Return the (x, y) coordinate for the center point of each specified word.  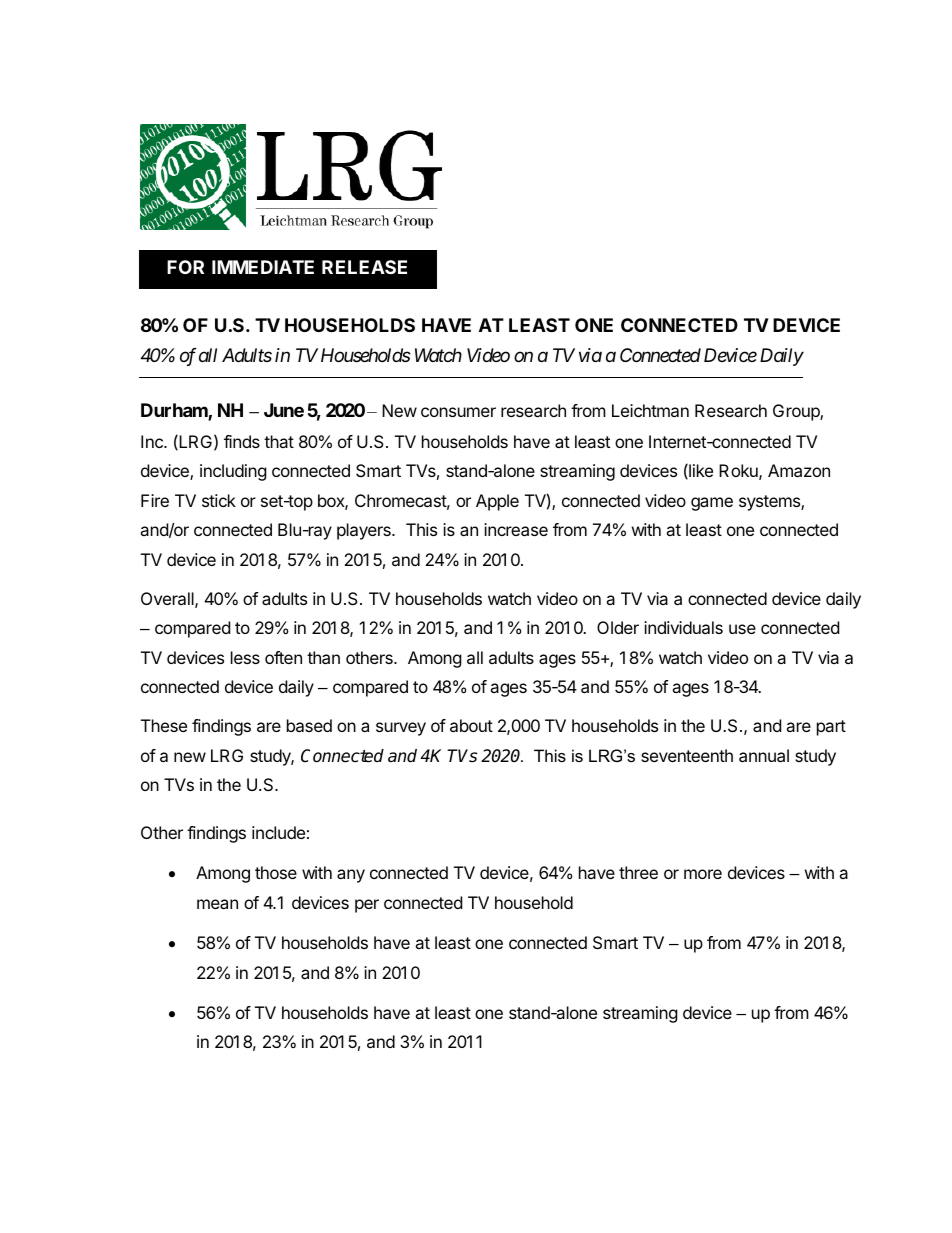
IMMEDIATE (263, 267)
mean (217, 904)
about (471, 725)
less (245, 657)
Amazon (799, 470)
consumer (458, 412)
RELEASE (364, 267)
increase (516, 529)
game (712, 504)
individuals (683, 627)
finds (242, 441)
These (164, 725)
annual (764, 755)
